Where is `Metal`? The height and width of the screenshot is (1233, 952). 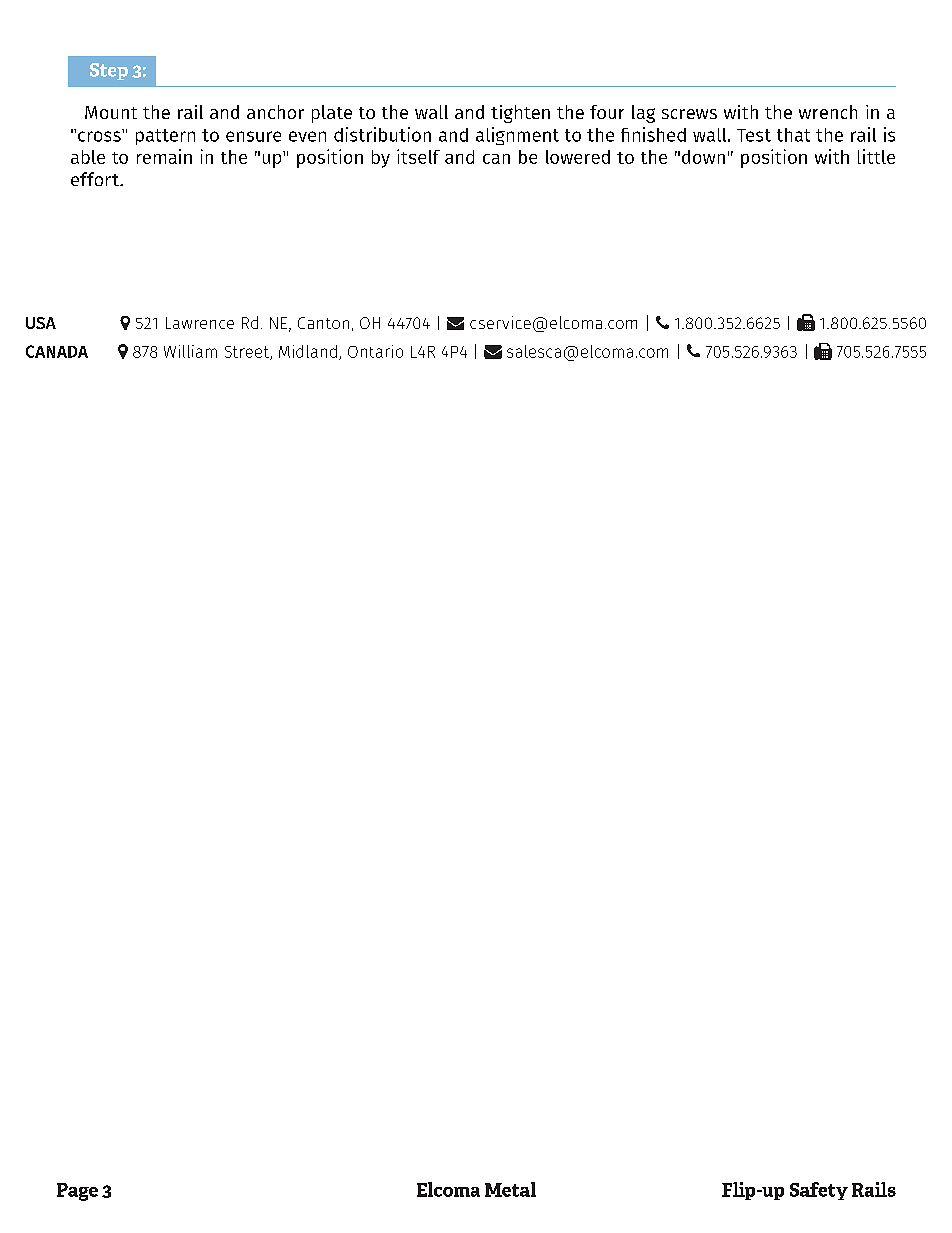
Metal is located at coordinates (510, 1189).
